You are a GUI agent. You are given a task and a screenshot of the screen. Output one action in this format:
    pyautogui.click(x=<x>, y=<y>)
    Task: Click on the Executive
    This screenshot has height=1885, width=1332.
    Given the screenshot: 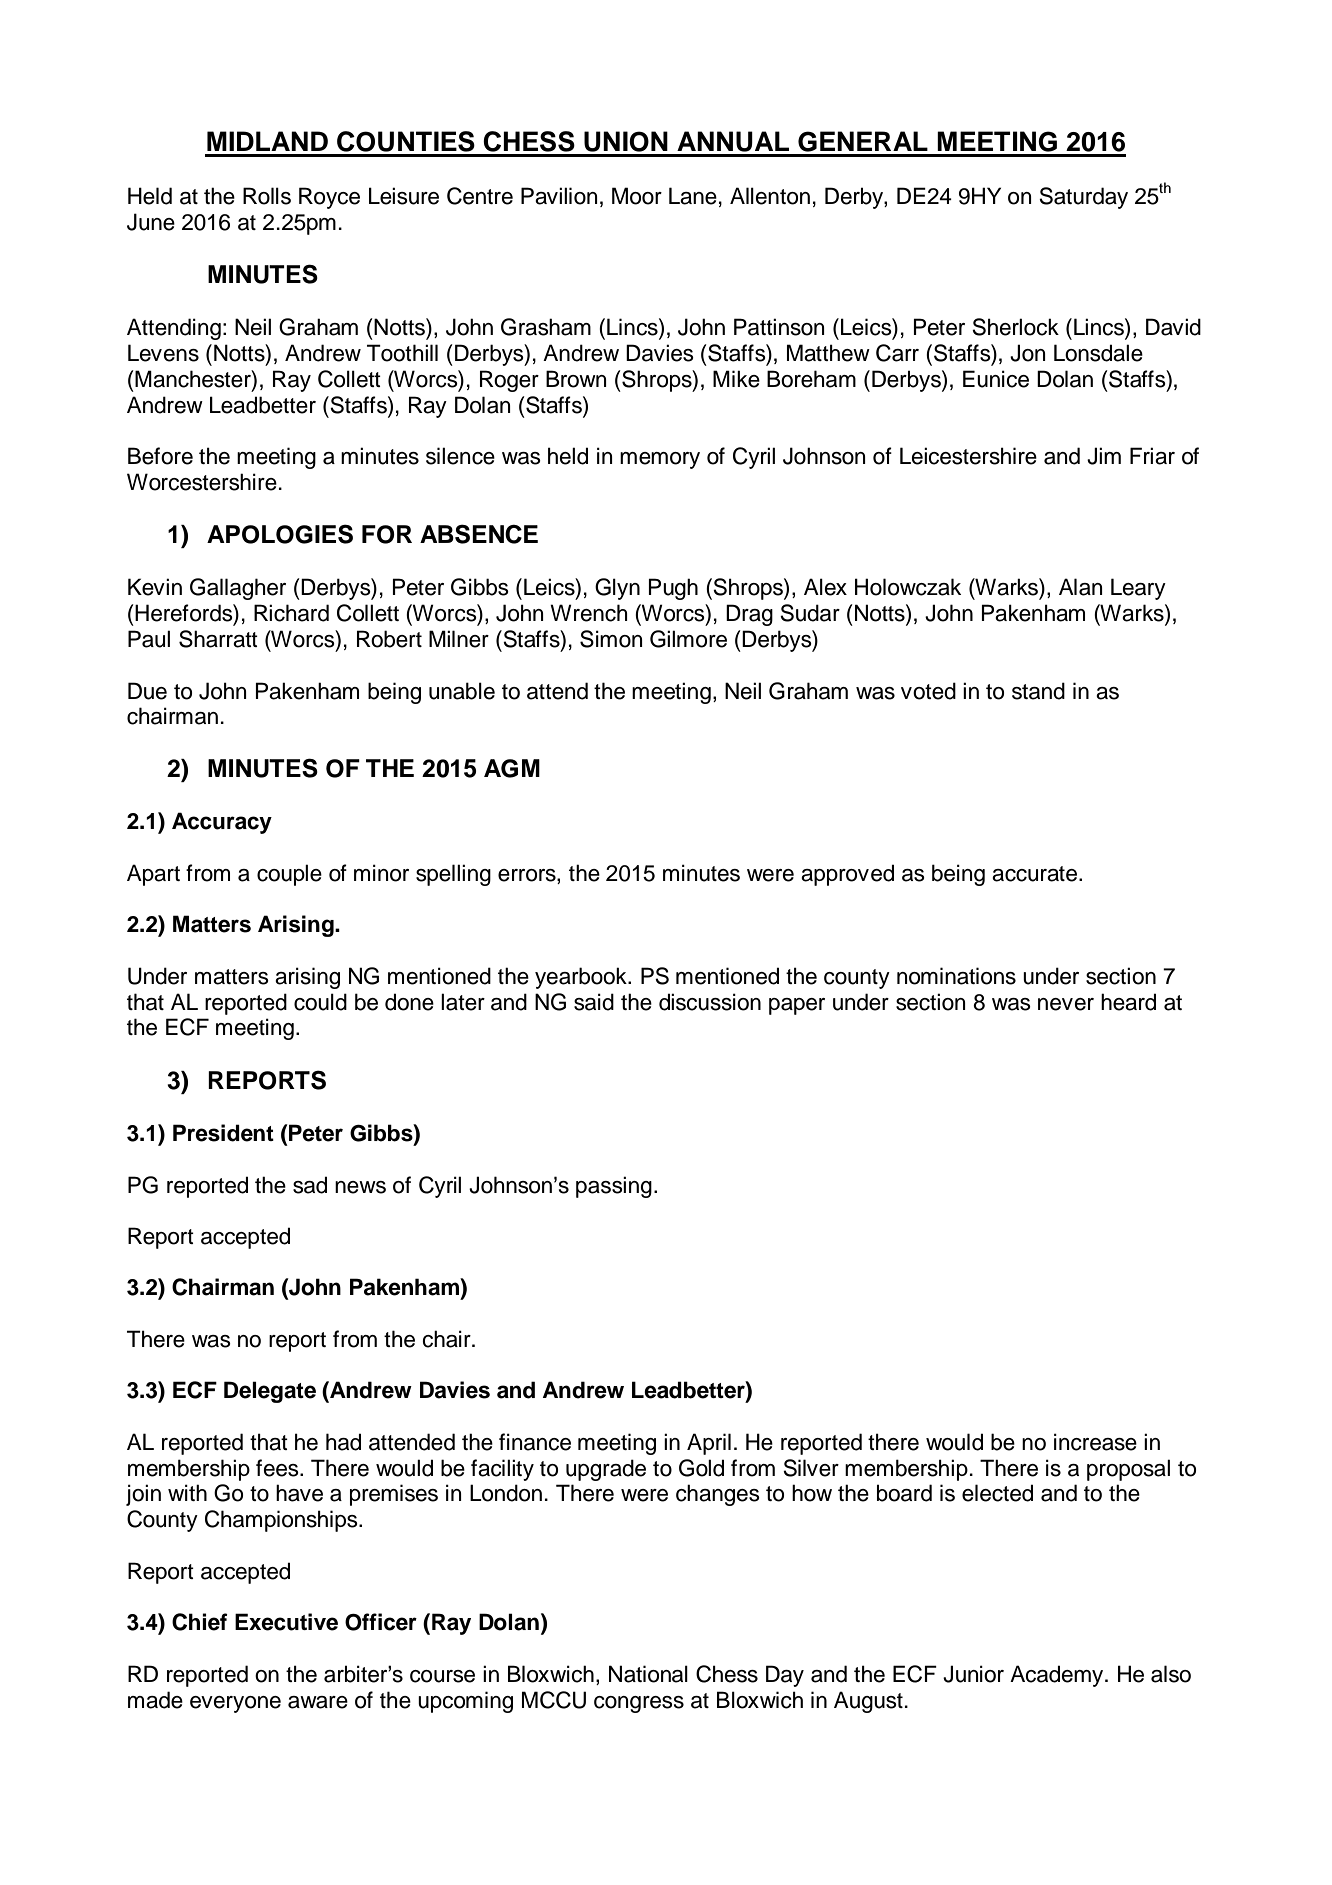 What is the action you would take?
    pyautogui.click(x=286, y=1622)
